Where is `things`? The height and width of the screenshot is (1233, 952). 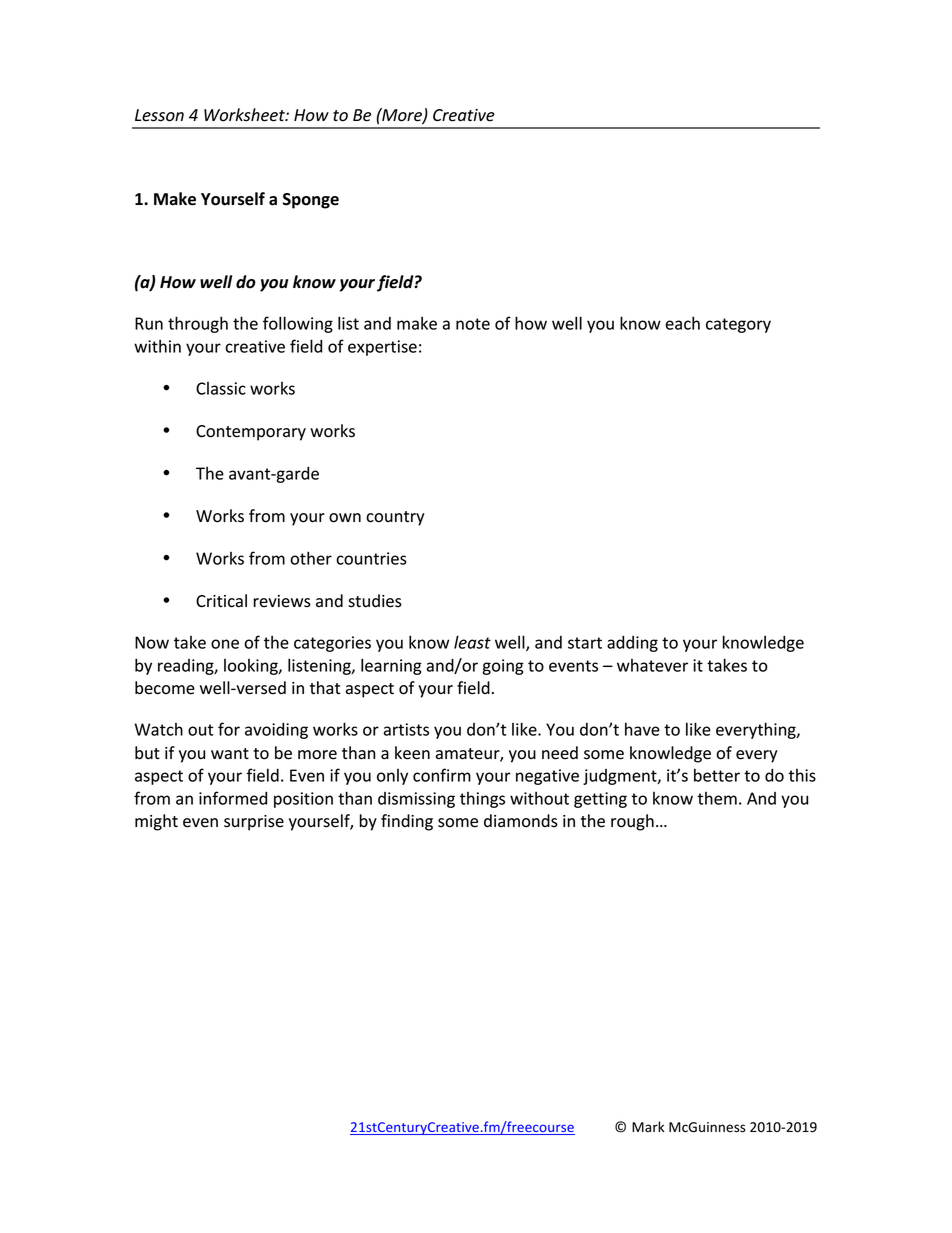
things is located at coordinates (482, 800).
